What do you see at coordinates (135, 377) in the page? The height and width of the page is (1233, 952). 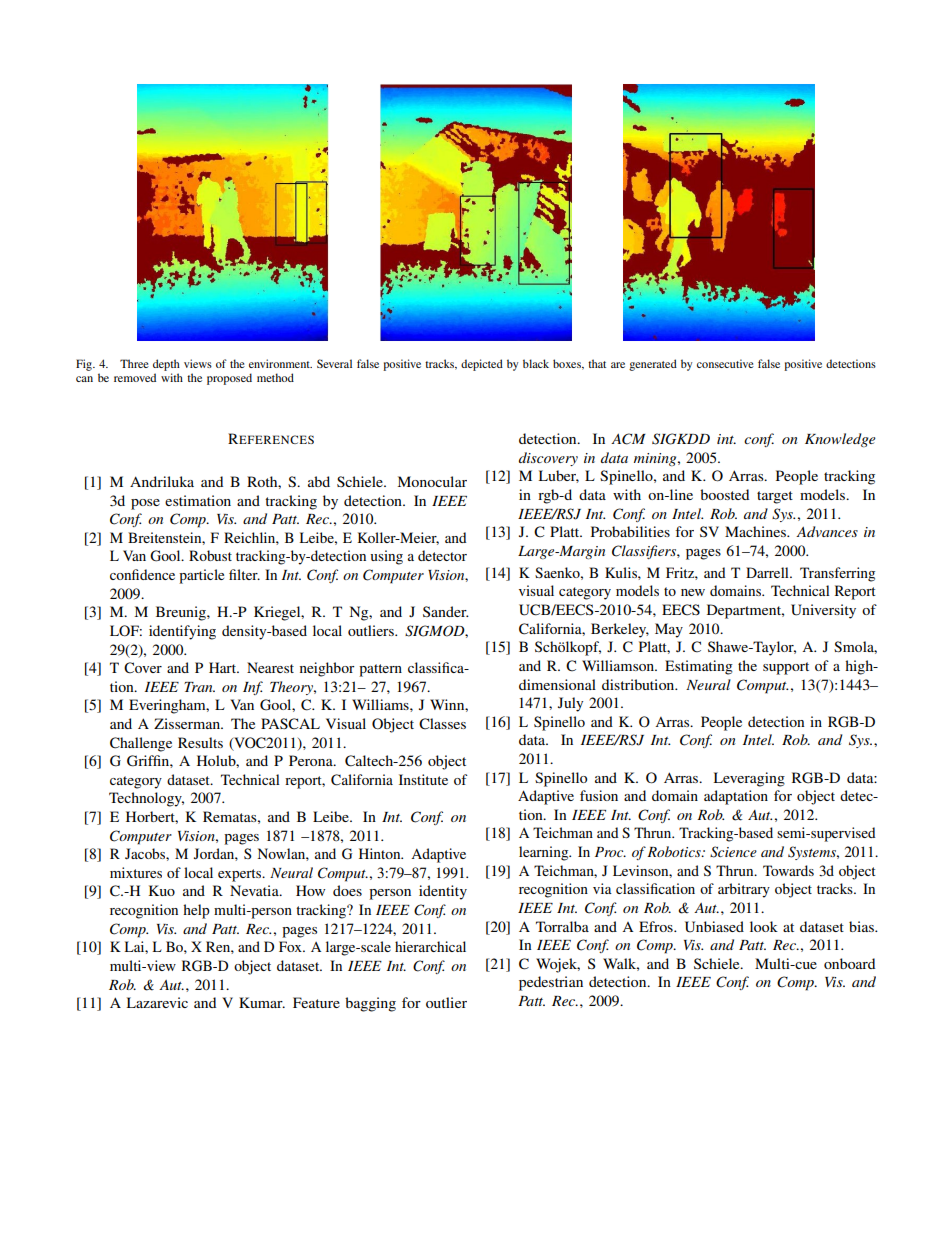 I see `removed` at bounding box center [135, 377].
